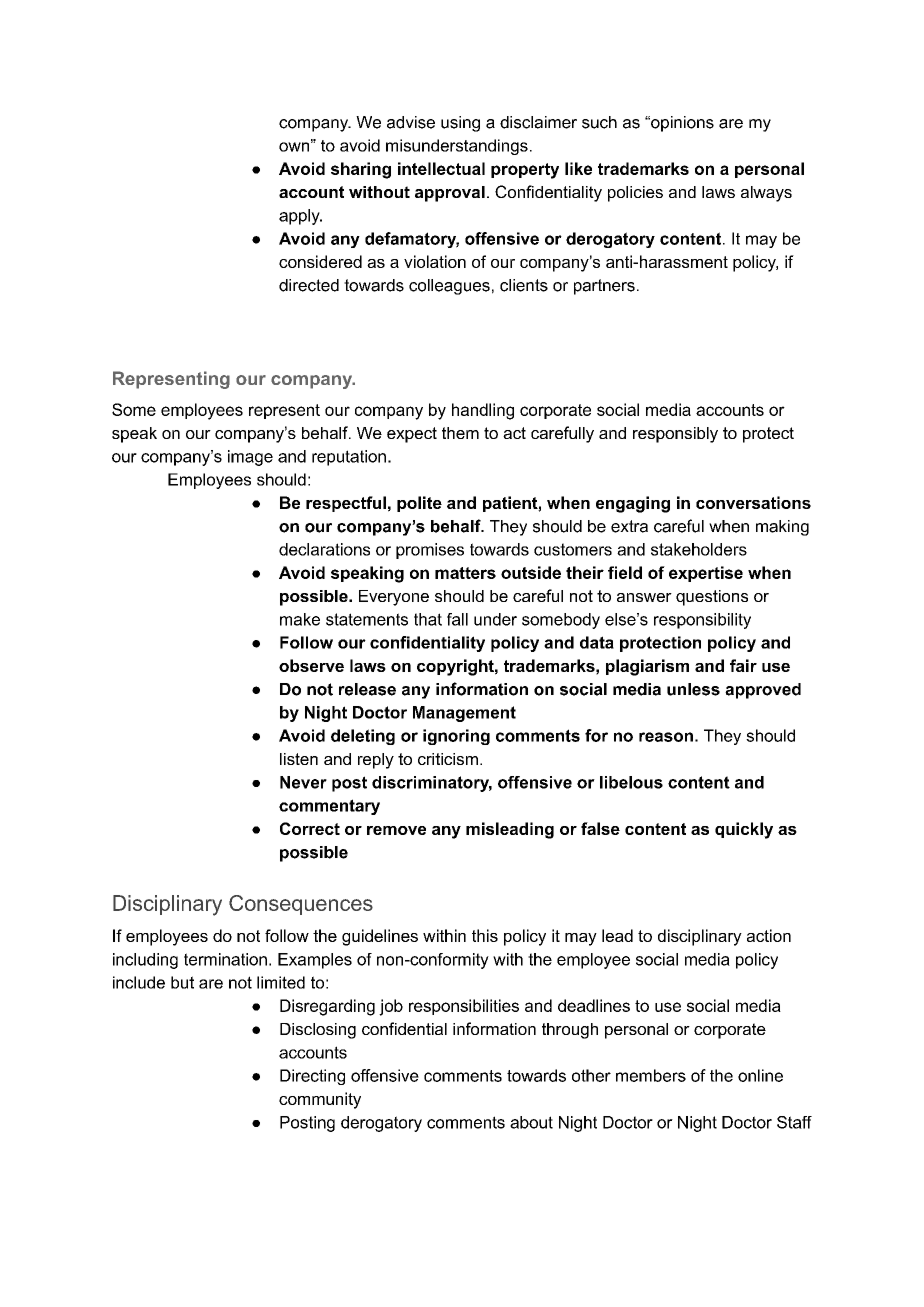 The image size is (924, 1307). Describe the element at coordinates (441, 168) in the document. I see `intellectual` at that location.
